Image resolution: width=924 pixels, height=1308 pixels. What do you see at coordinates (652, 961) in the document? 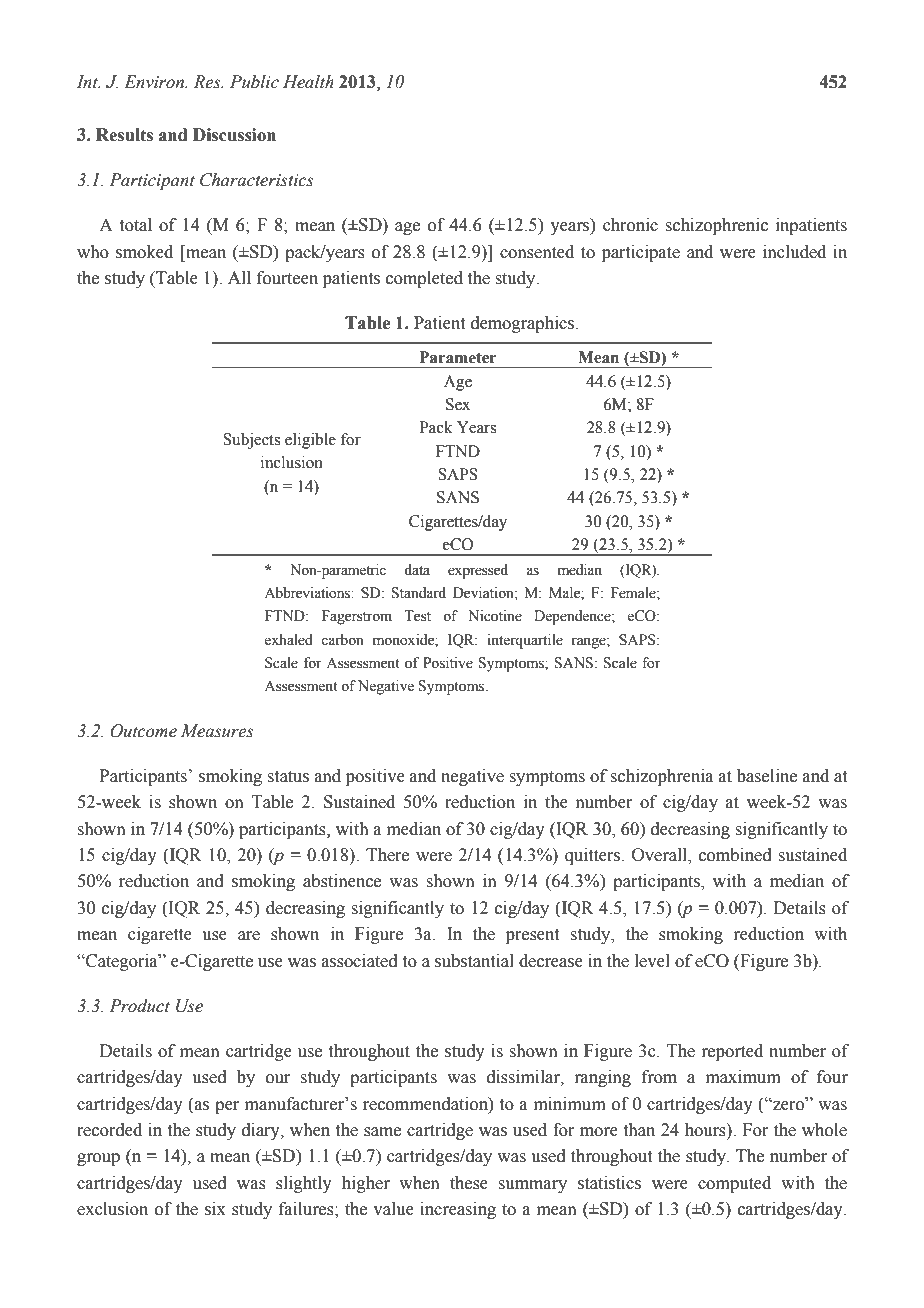
I see `level` at bounding box center [652, 961].
